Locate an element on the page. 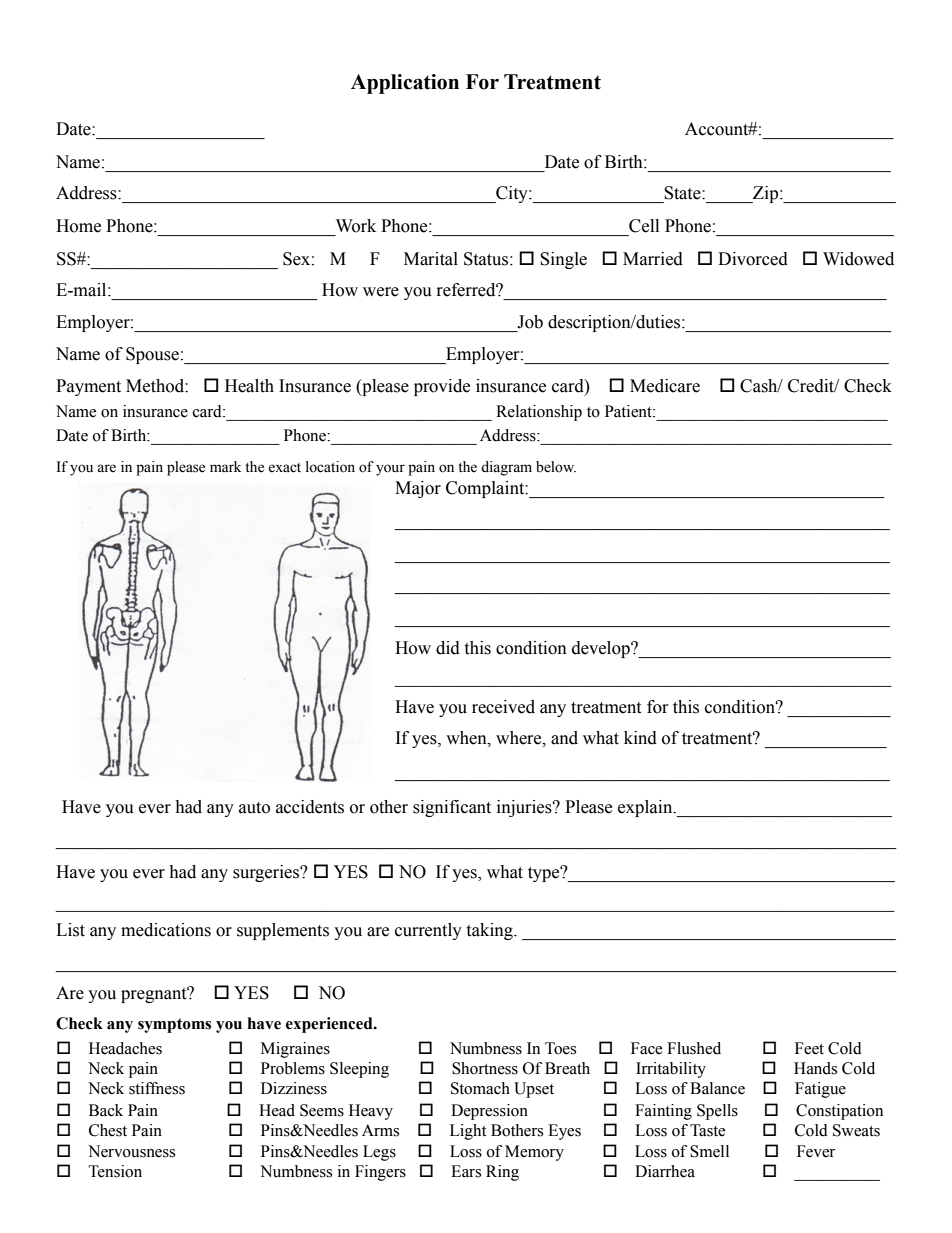 The width and height of the document is (952, 1233). Nervousness is located at coordinates (131, 1151).
